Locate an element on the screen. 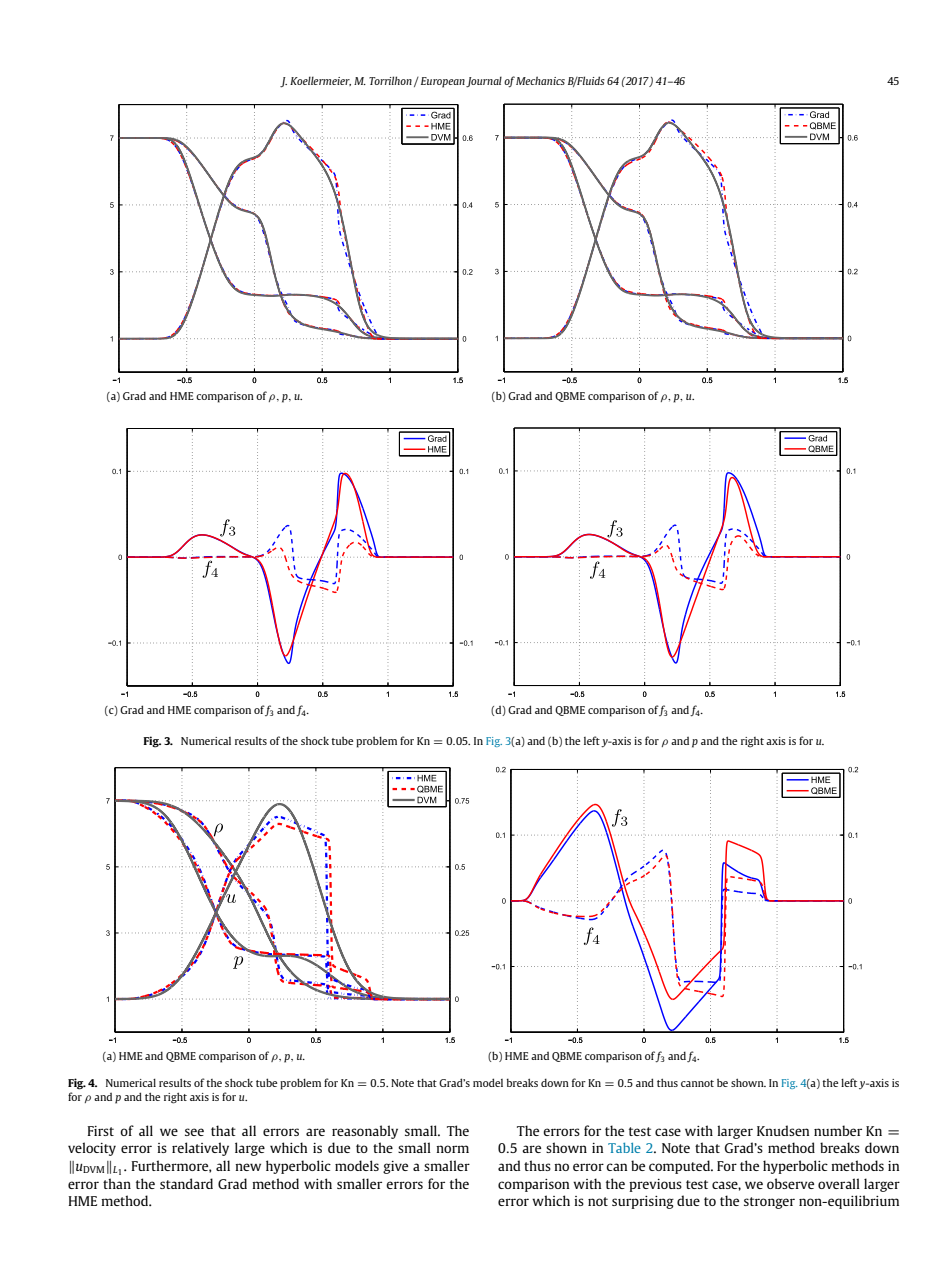  Knudsen is located at coordinates (783, 1130).
